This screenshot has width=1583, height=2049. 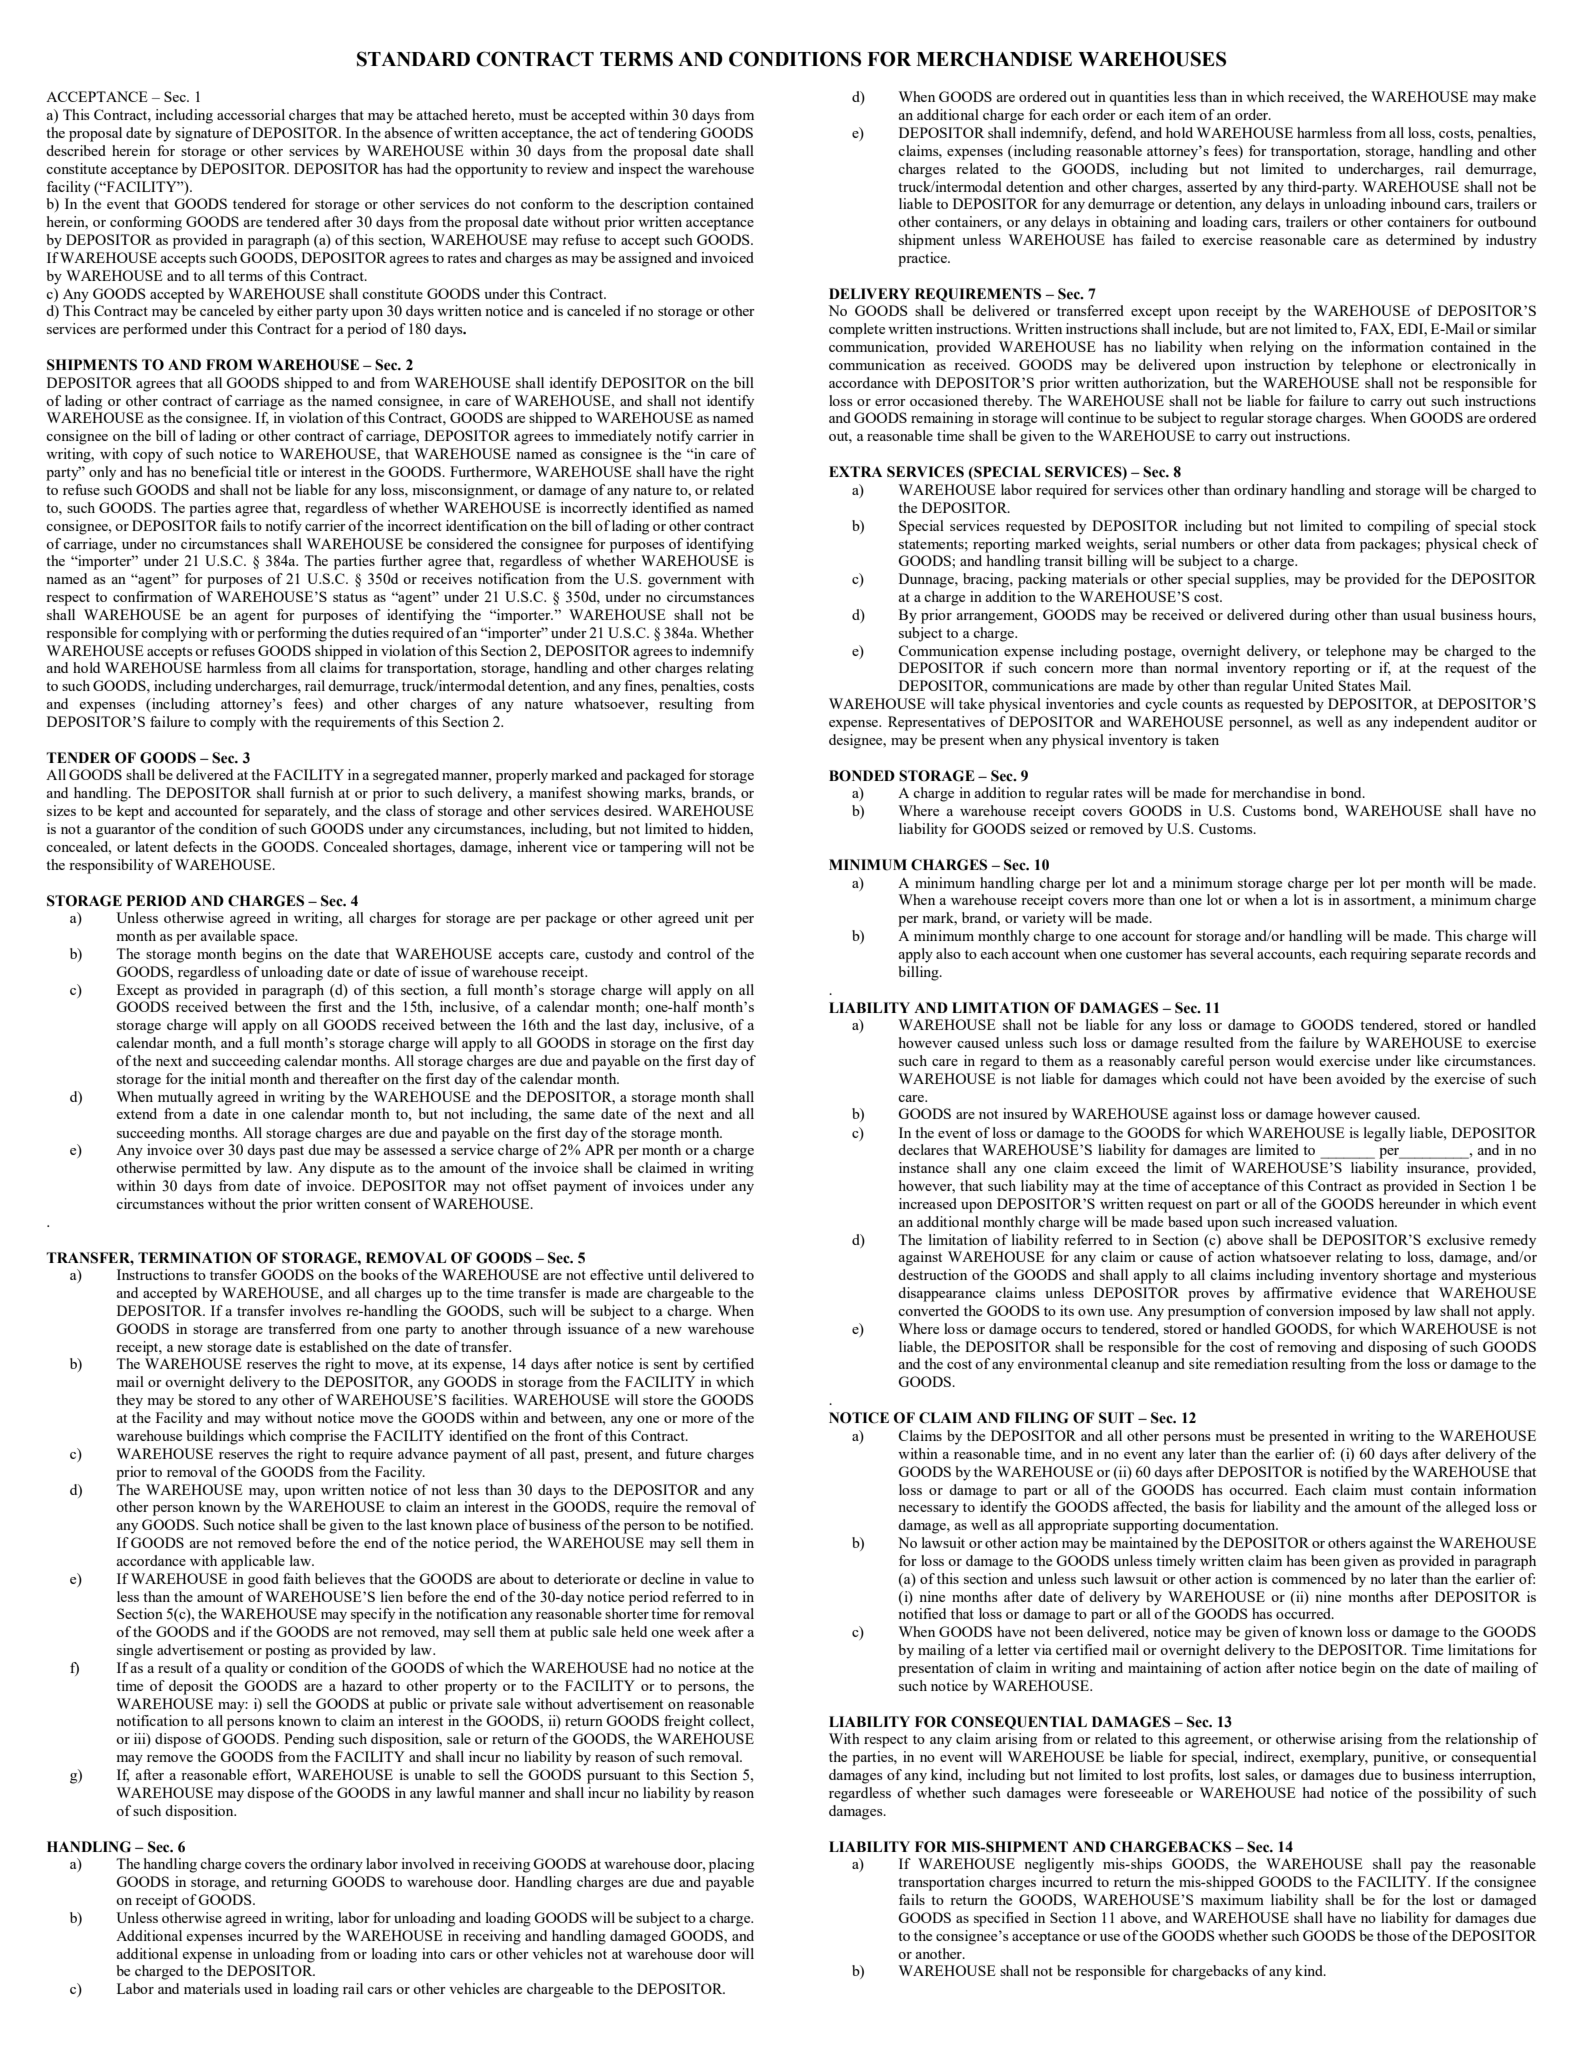 I want to click on showing, so click(x=613, y=794).
